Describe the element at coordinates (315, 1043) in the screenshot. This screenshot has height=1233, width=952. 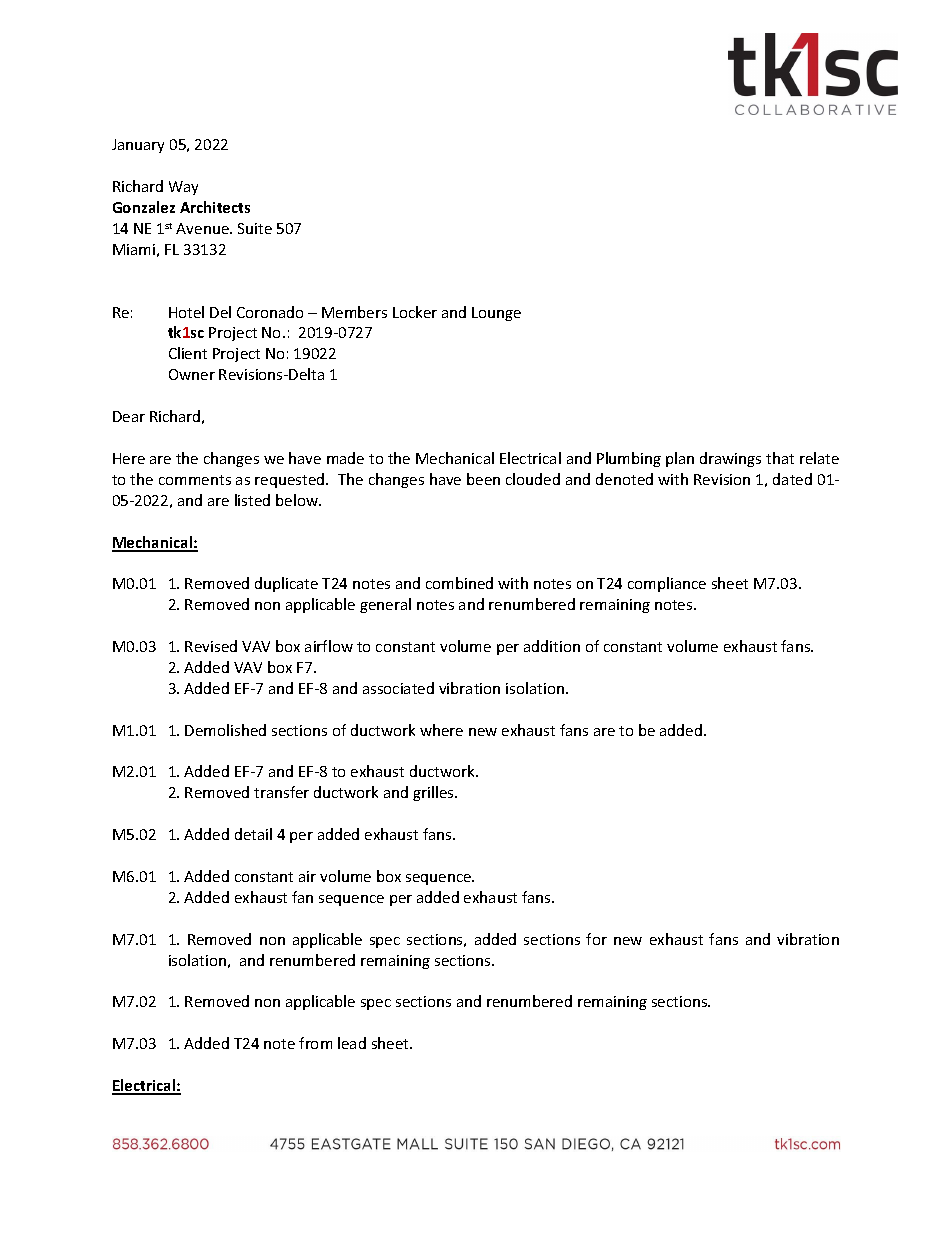
I see `from` at that location.
